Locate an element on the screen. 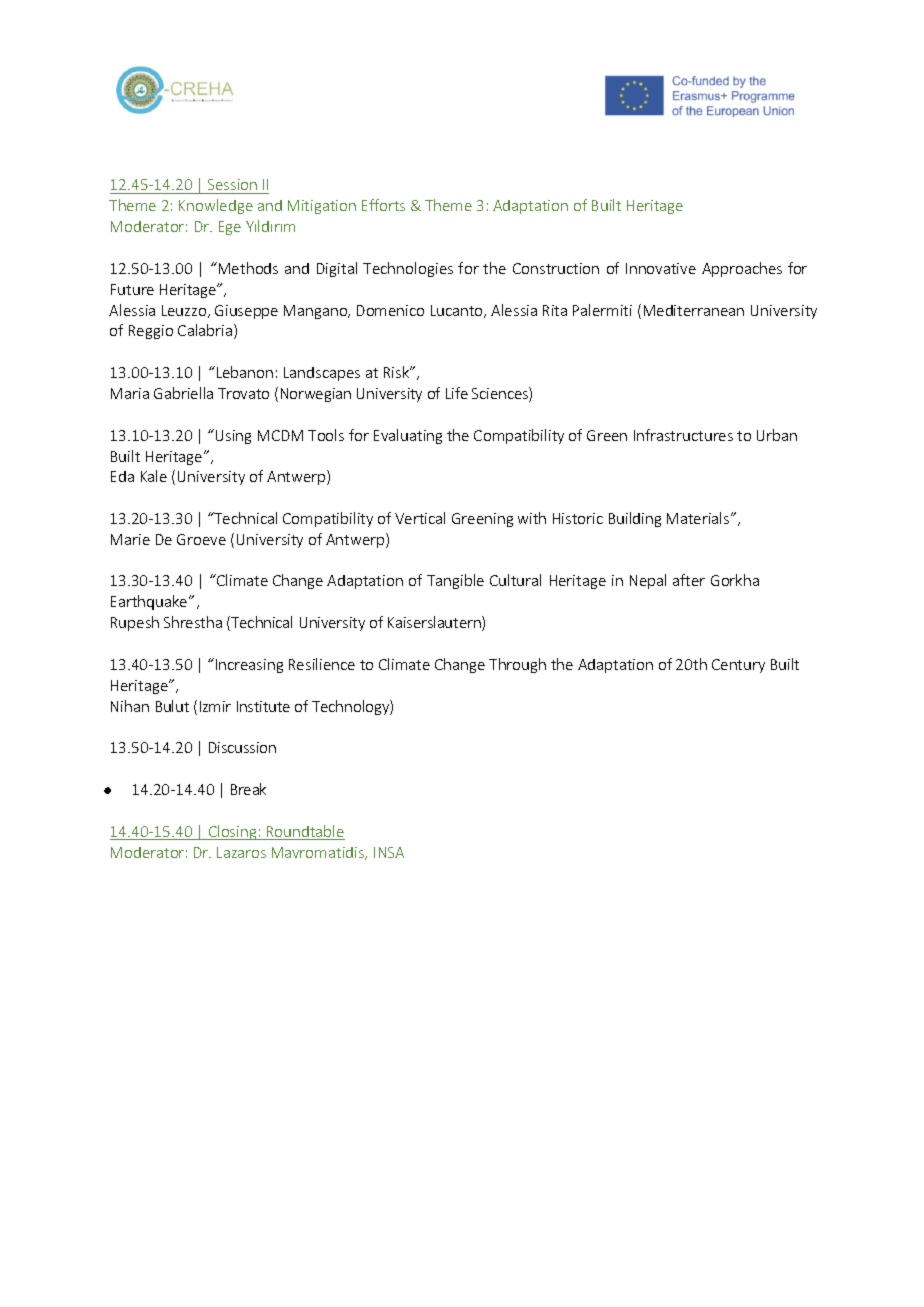 Image resolution: width=924 pixels, height=1307 pixels. Through is located at coordinates (517, 665).
